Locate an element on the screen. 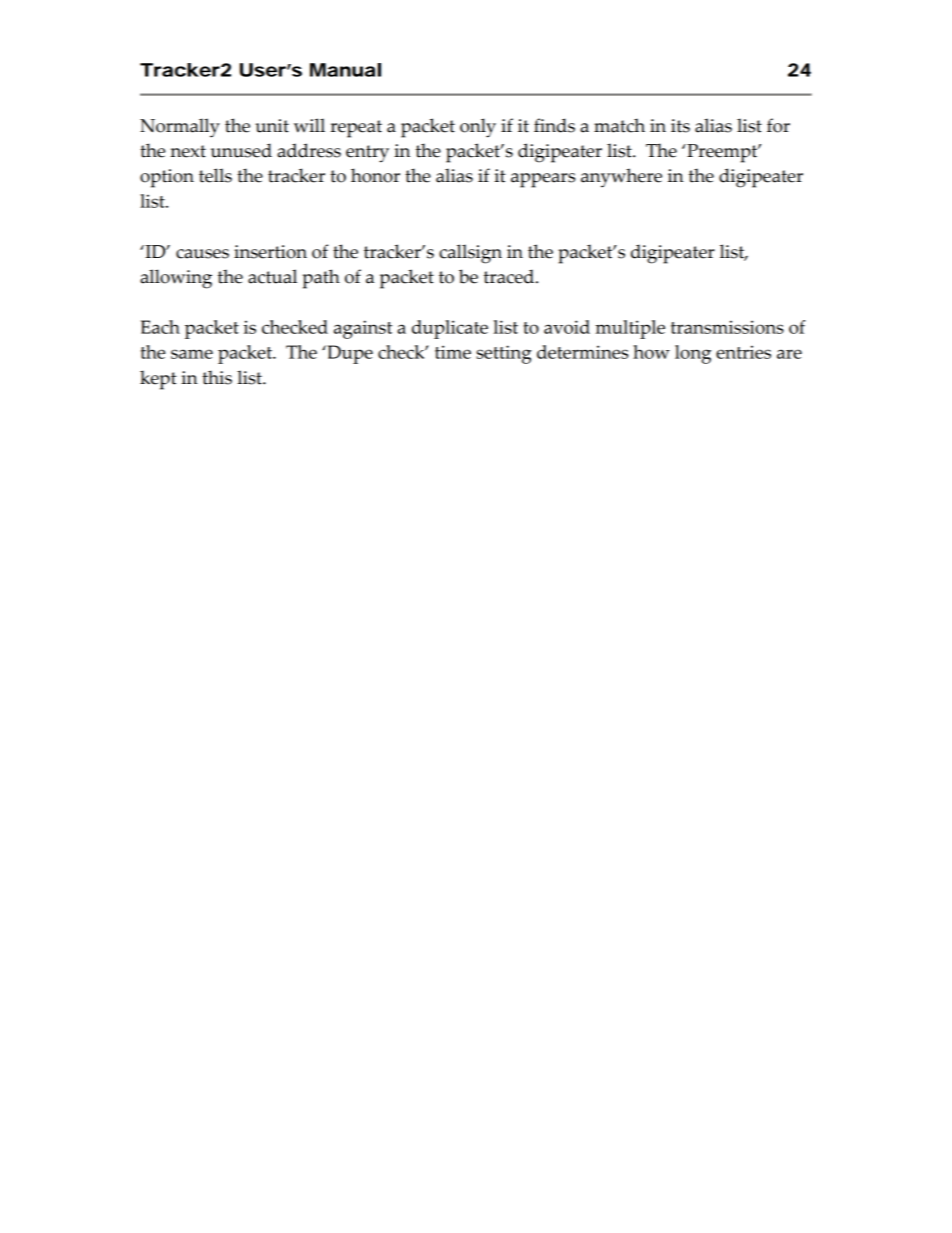  tells is located at coordinates (215, 175).
